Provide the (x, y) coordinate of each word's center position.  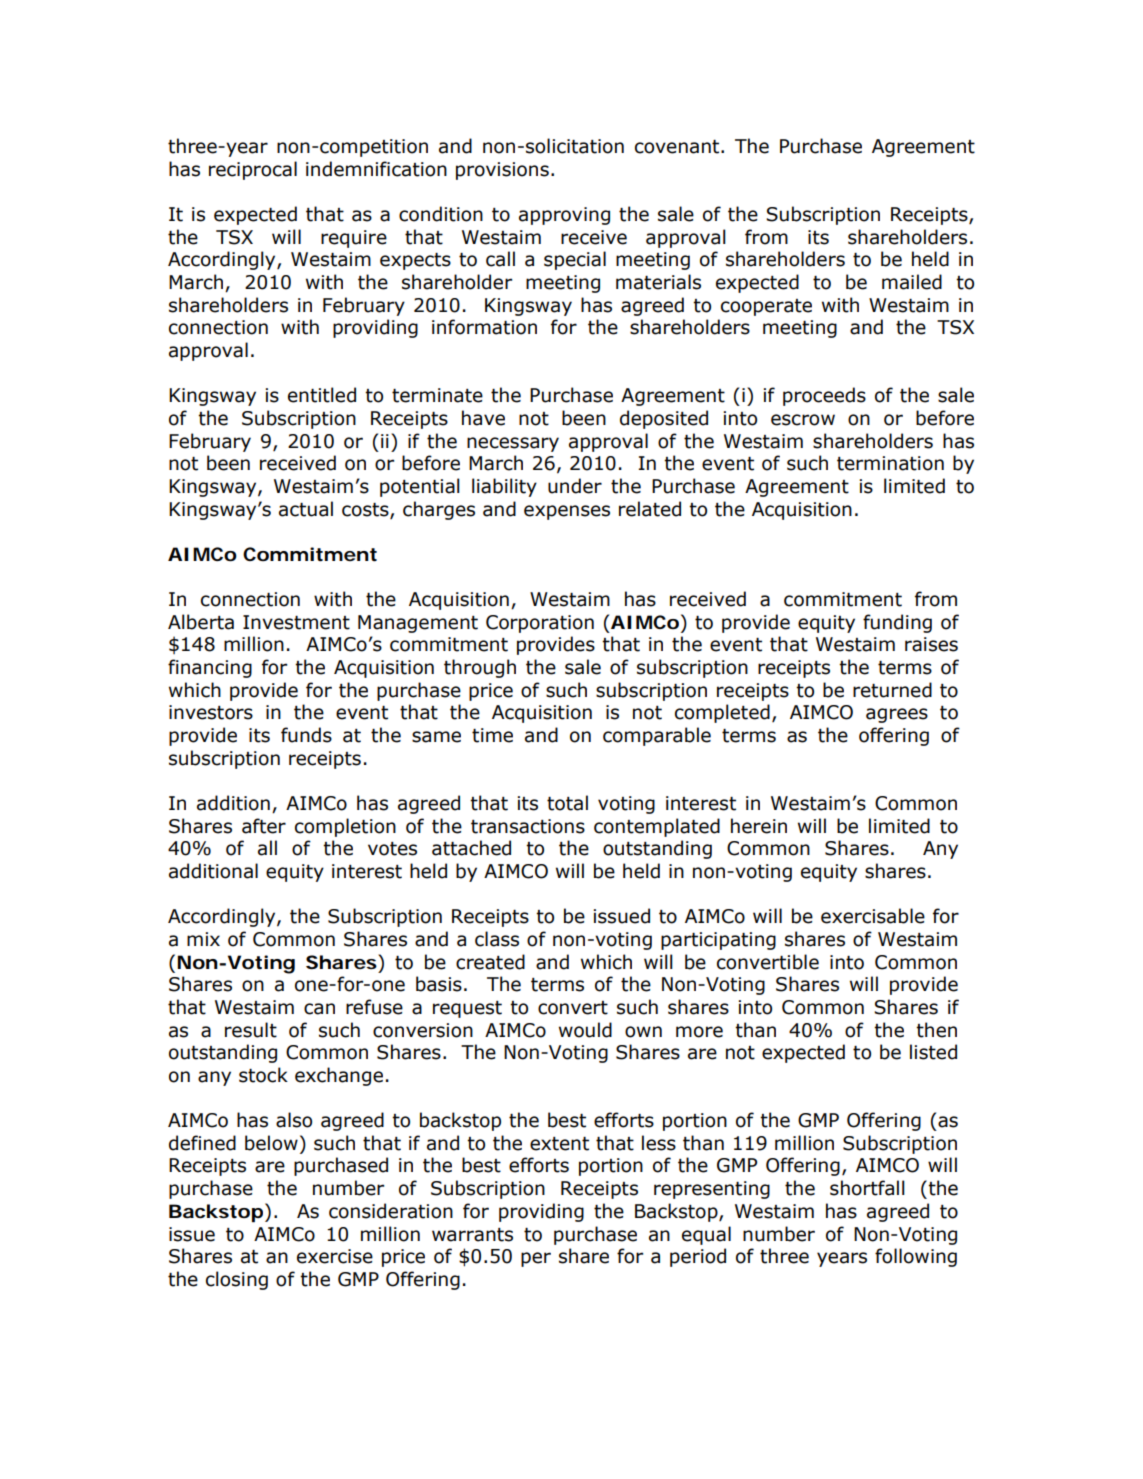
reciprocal (253, 170)
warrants (472, 1235)
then (936, 1030)
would (585, 1030)
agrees (897, 715)
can (319, 1009)
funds (306, 735)
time (492, 735)
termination (890, 463)
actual (306, 509)
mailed (912, 282)
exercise (335, 1256)
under (575, 486)
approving (564, 216)
